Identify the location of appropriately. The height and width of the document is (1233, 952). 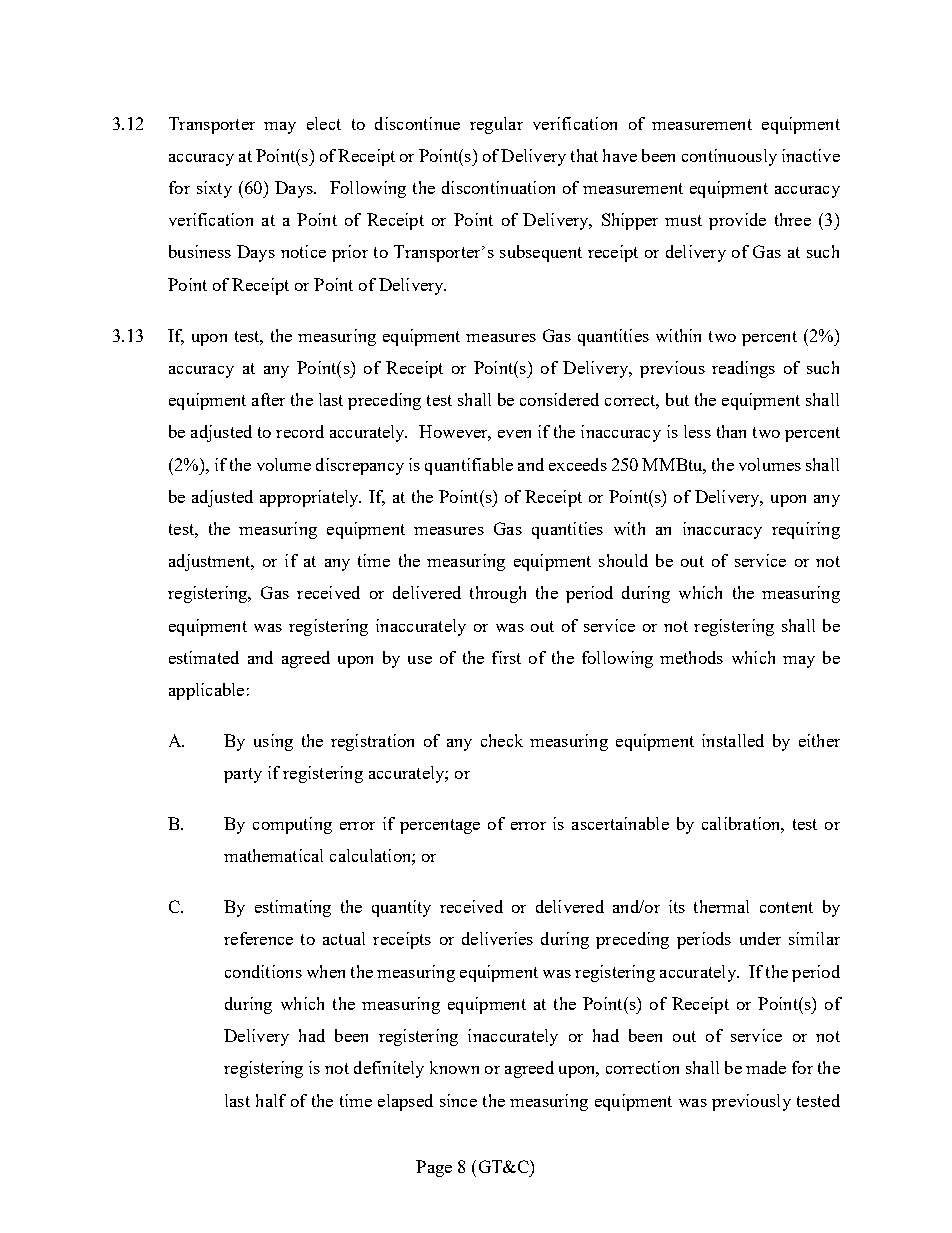
(310, 498).
